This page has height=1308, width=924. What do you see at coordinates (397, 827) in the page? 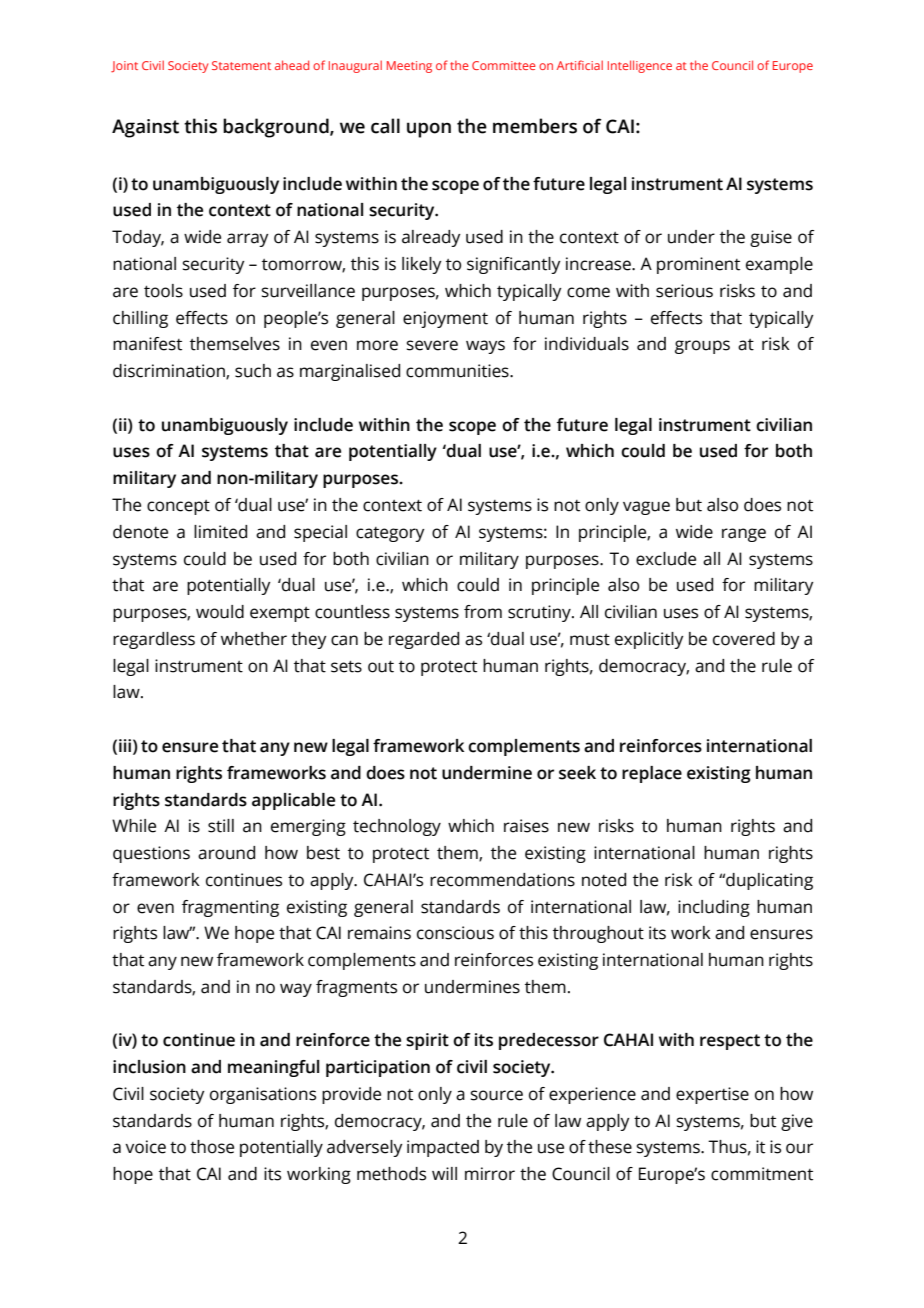
I see `technology` at bounding box center [397, 827].
